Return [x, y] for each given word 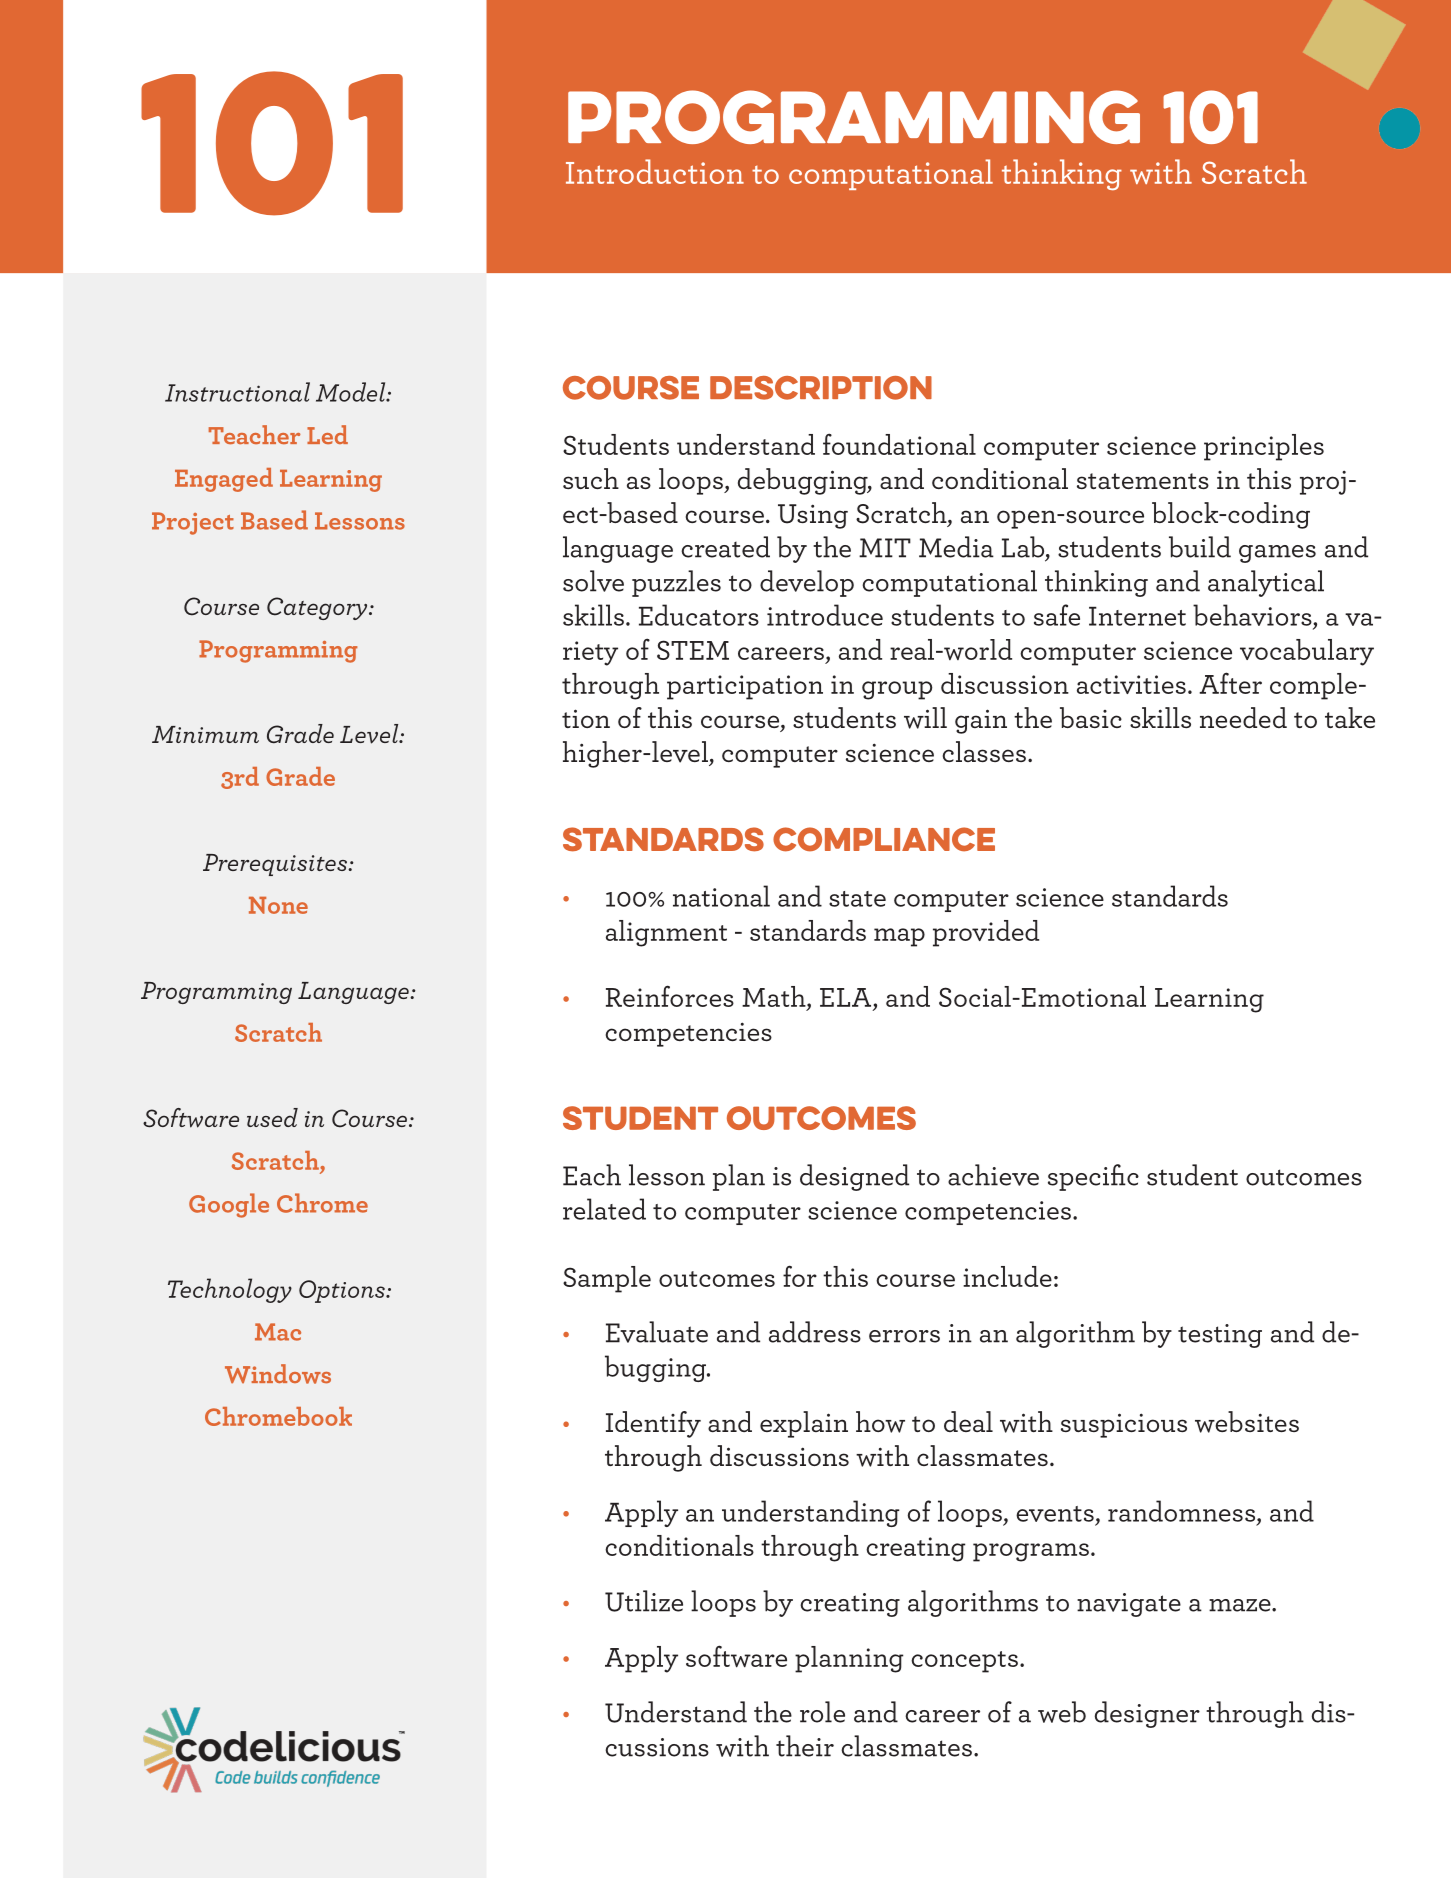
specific [1093, 1177]
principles [1264, 447]
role [822, 1712]
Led [327, 434]
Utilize [644, 1601]
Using [813, 516]
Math [775, 996]
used [272, 1117]
